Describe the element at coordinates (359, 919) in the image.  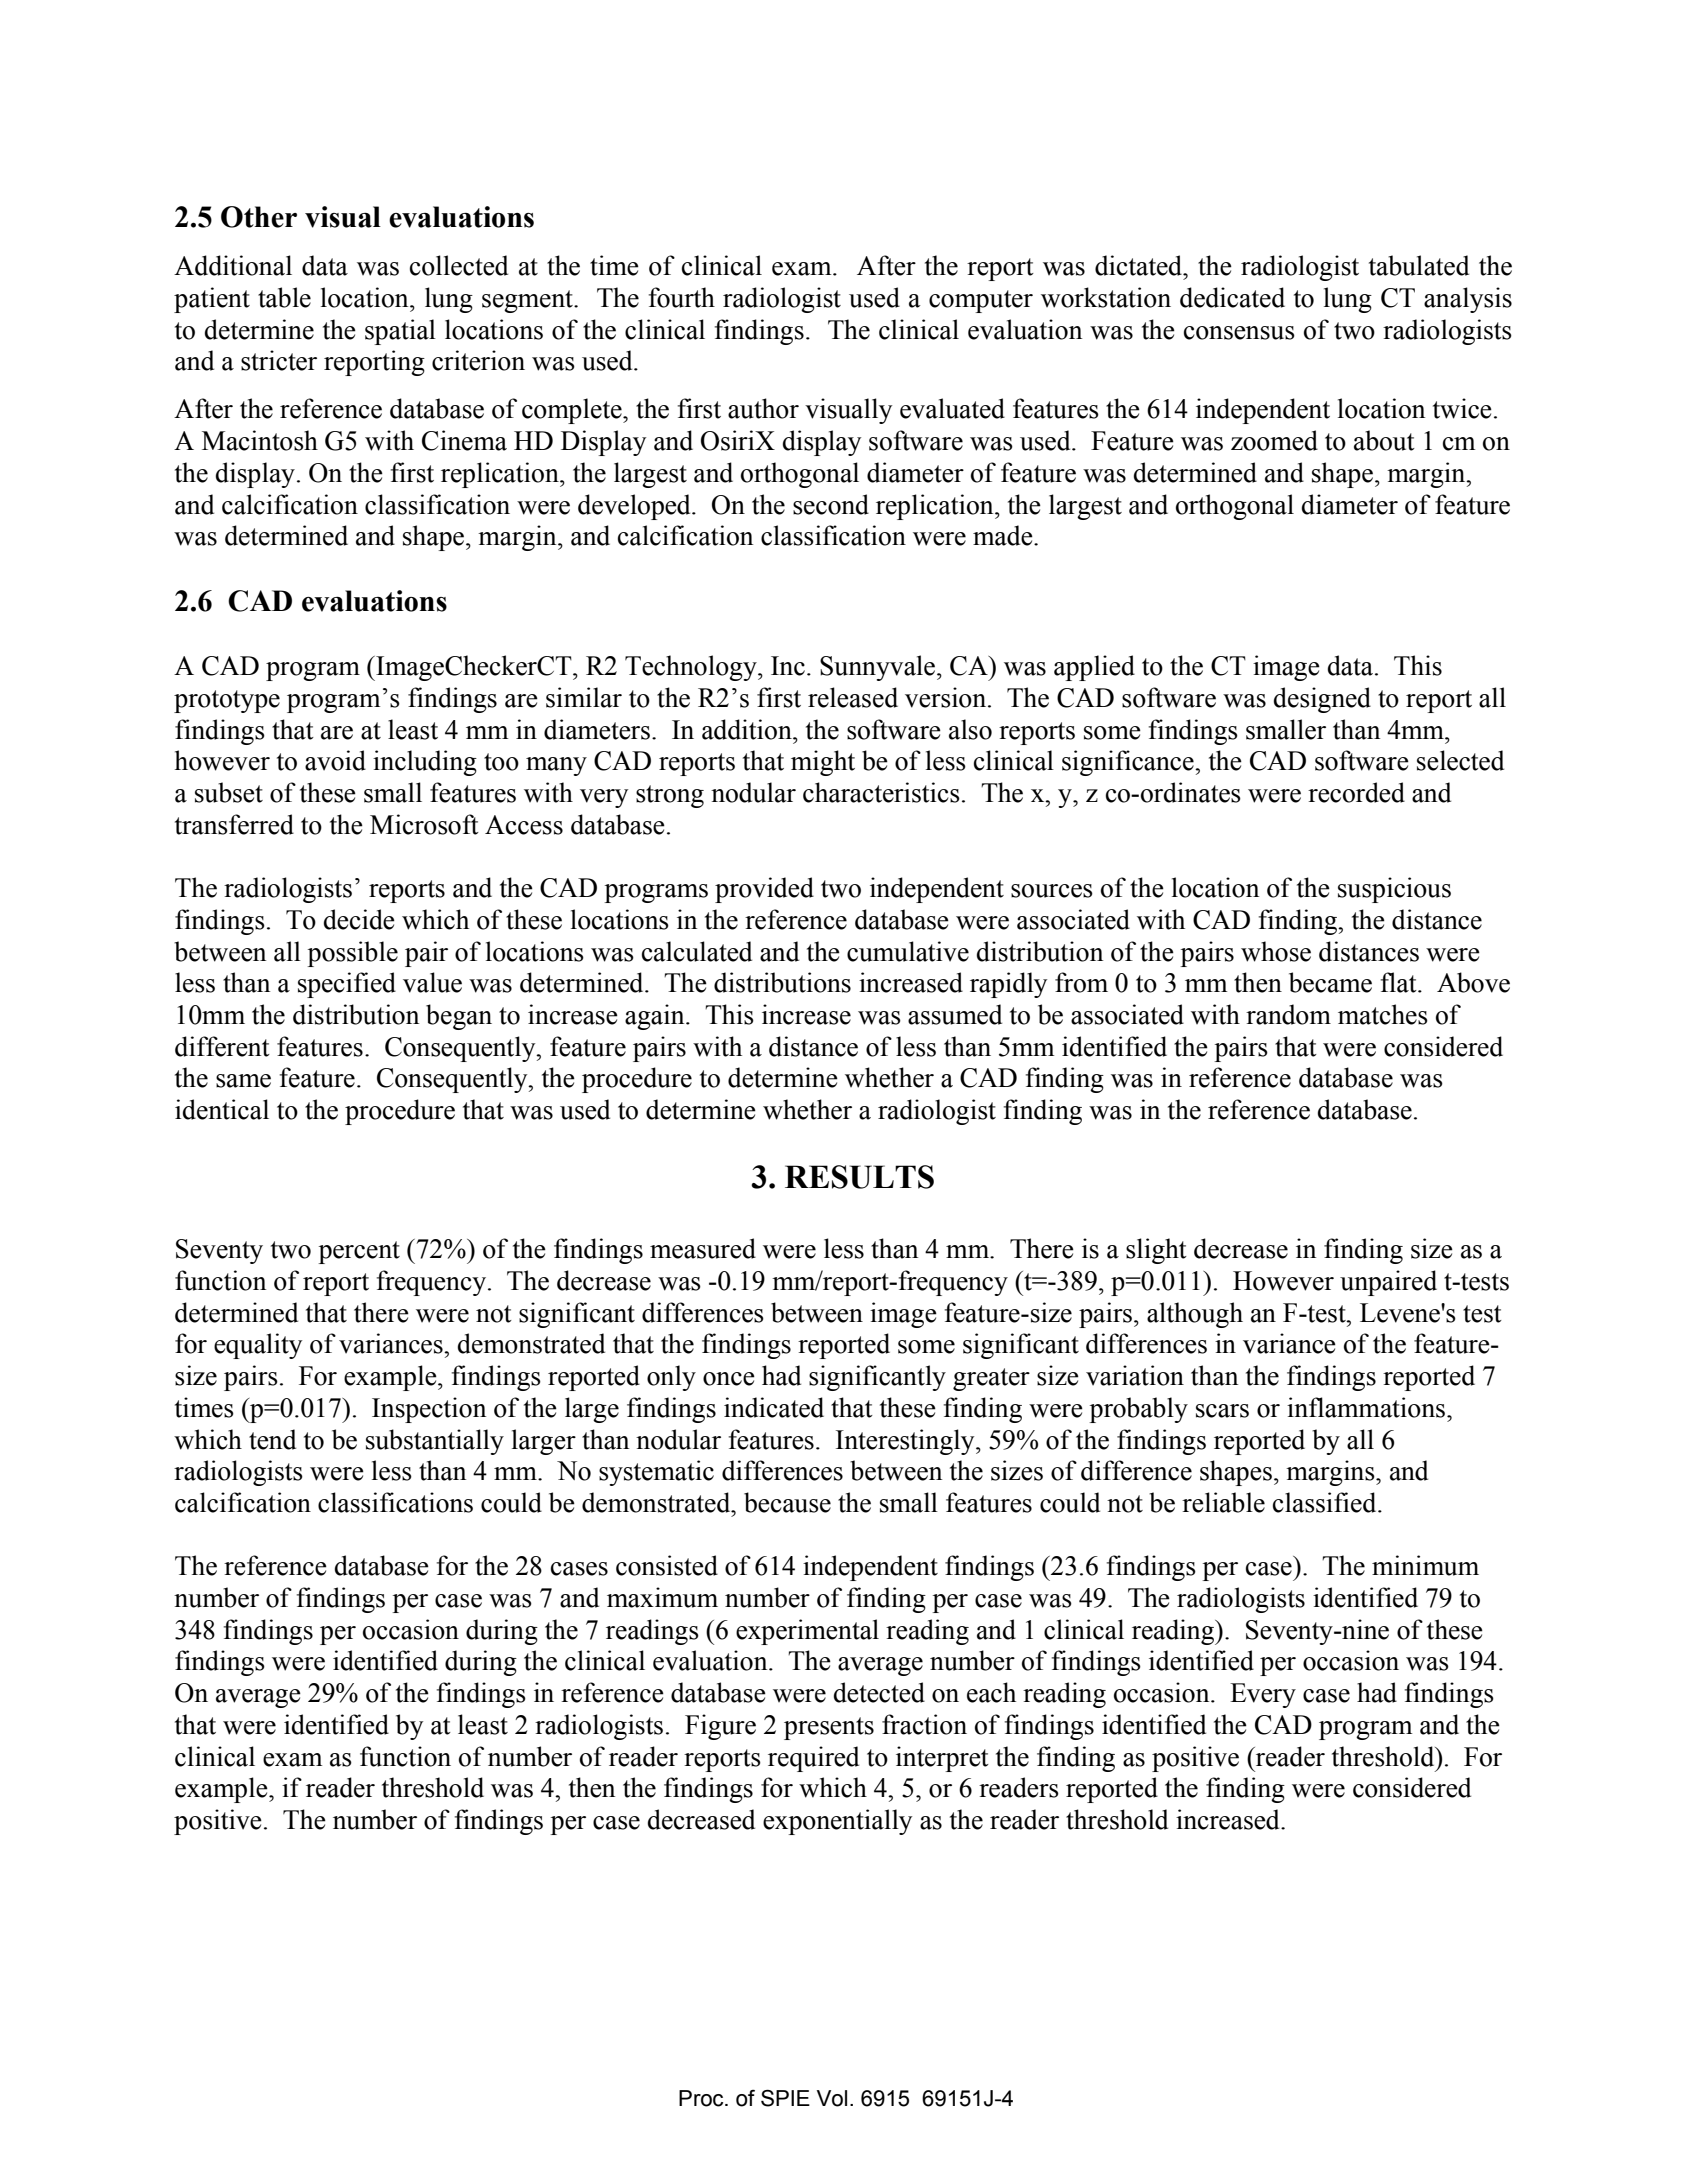
I see `decide` at that location.
